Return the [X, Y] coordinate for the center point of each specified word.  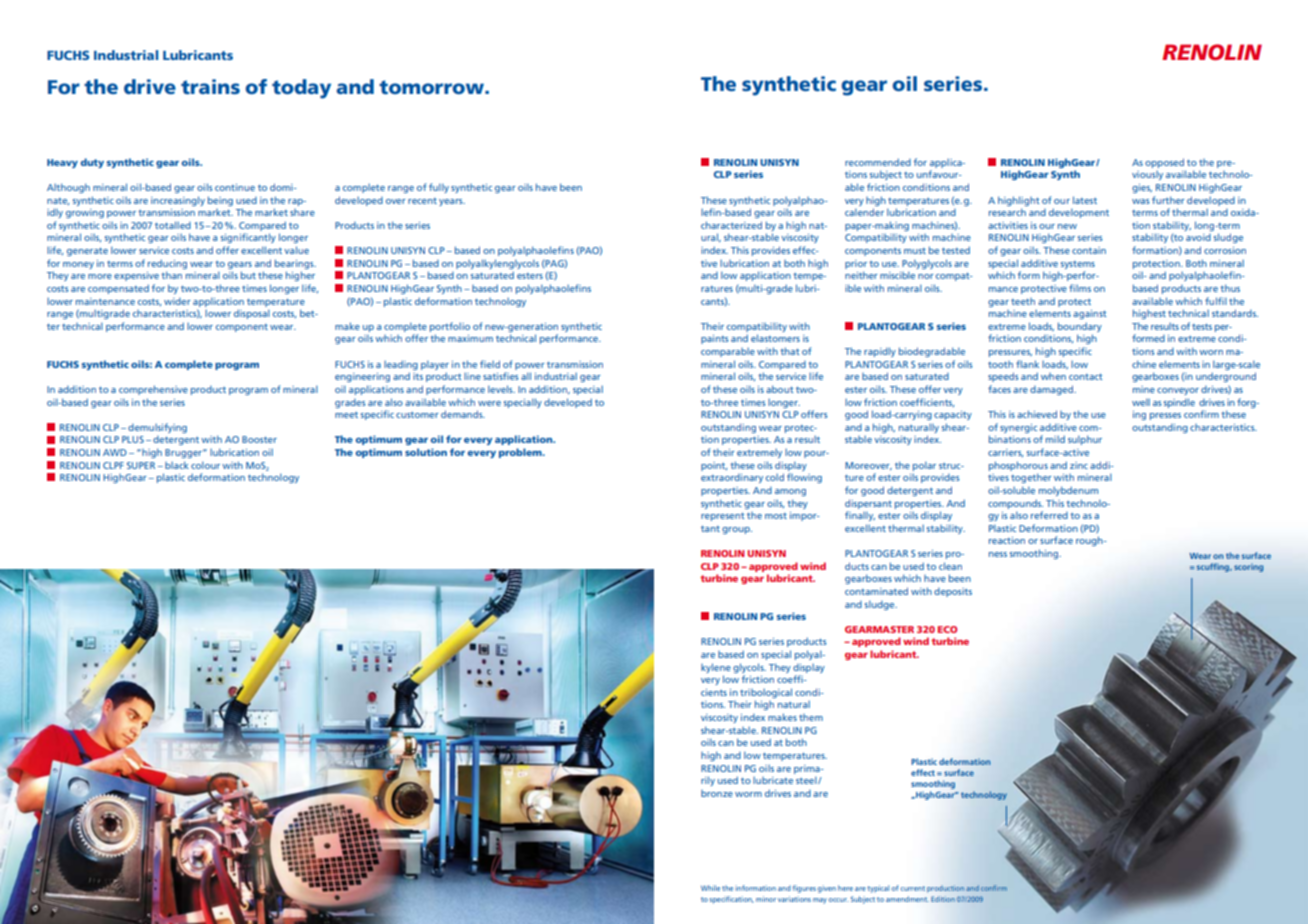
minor [766, 899]
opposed [1164, 163]
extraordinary [732, 478]
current [913, 888]
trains [210, 86]
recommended [878, 162]
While [710, 888]
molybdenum [1068, 491]
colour [205, 465]
